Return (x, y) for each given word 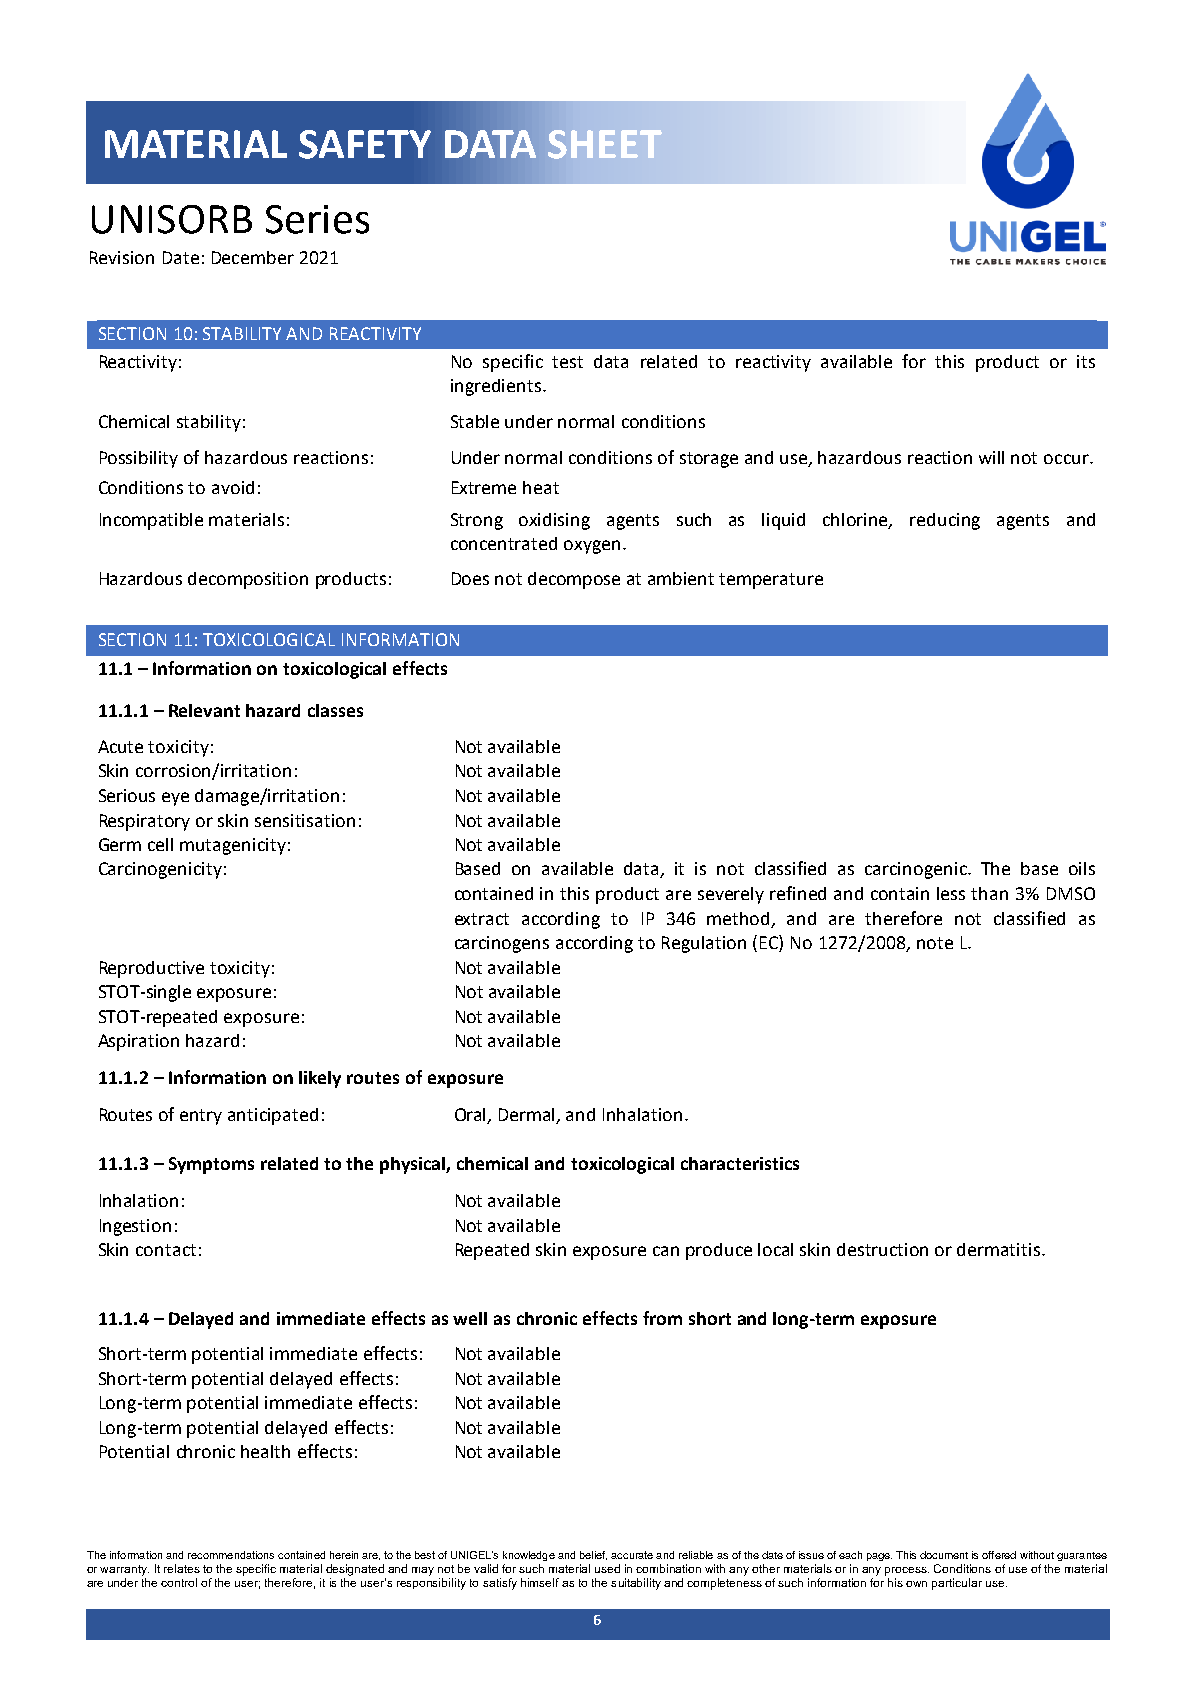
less (951, 893)
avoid (233, 487)
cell (160, 844)
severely (731, 895)
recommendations (231, 1555)
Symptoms (211, 1165)
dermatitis (998, 1249)
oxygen (592, 547)
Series (317, 219)
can (666, 1251)
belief (593, 1555)
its (1086, 361)
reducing (945, 521)
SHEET (605, 144)
